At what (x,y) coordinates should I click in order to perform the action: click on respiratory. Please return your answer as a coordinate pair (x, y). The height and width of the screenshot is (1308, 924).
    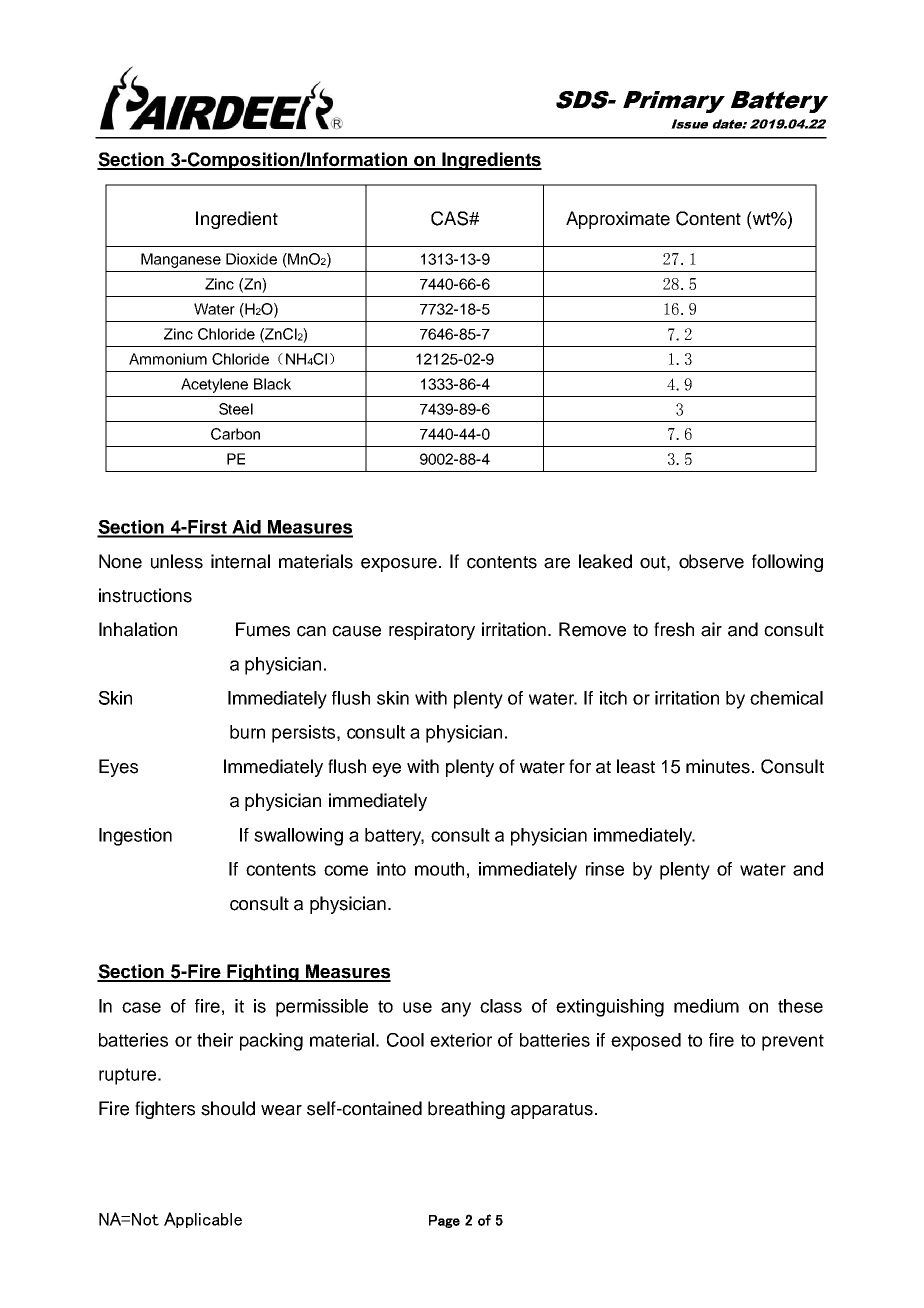
    Looking at the image, I should click on (432, 631).
